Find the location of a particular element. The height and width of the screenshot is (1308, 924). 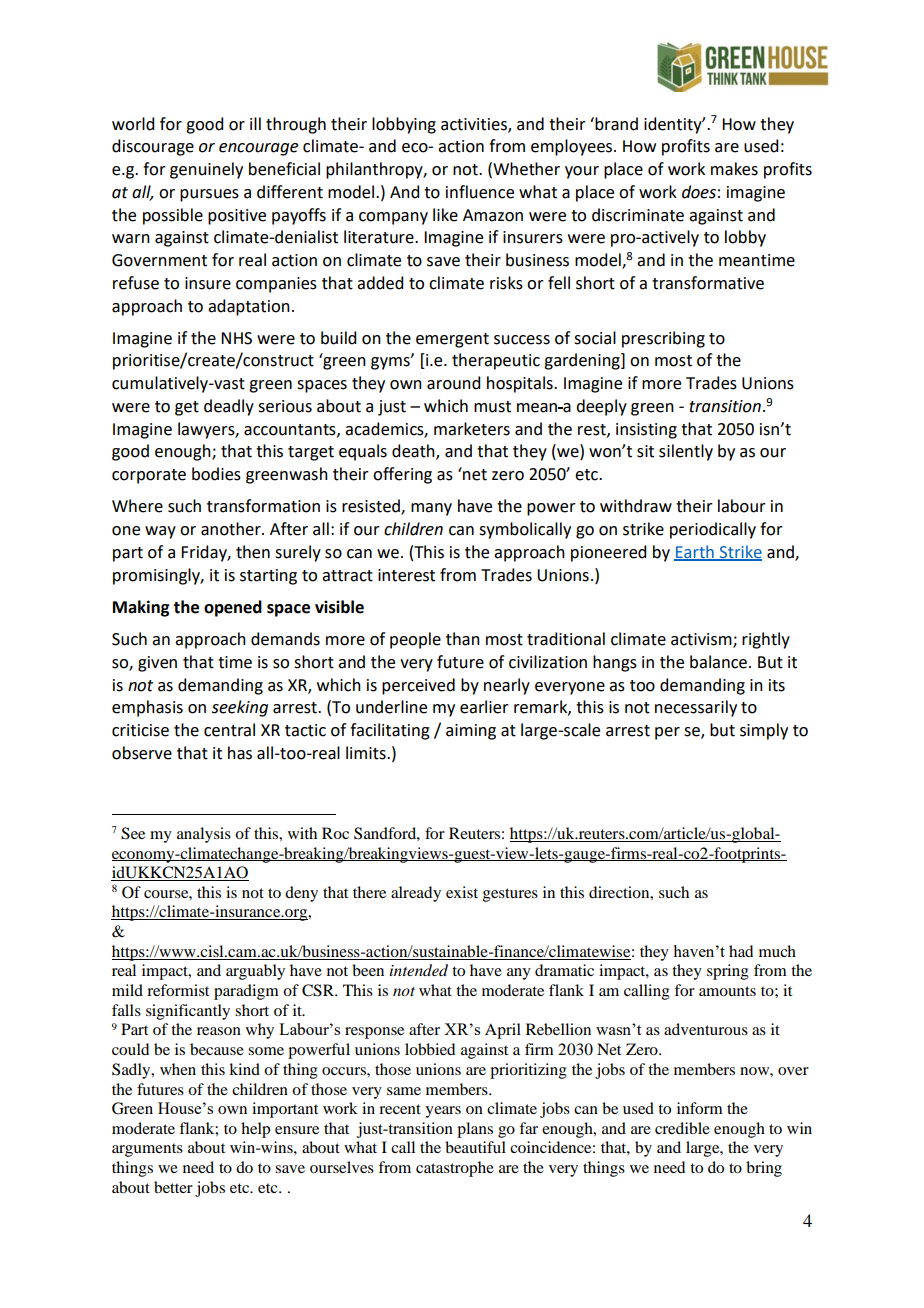

silently is located at coordinates (686, 452).
